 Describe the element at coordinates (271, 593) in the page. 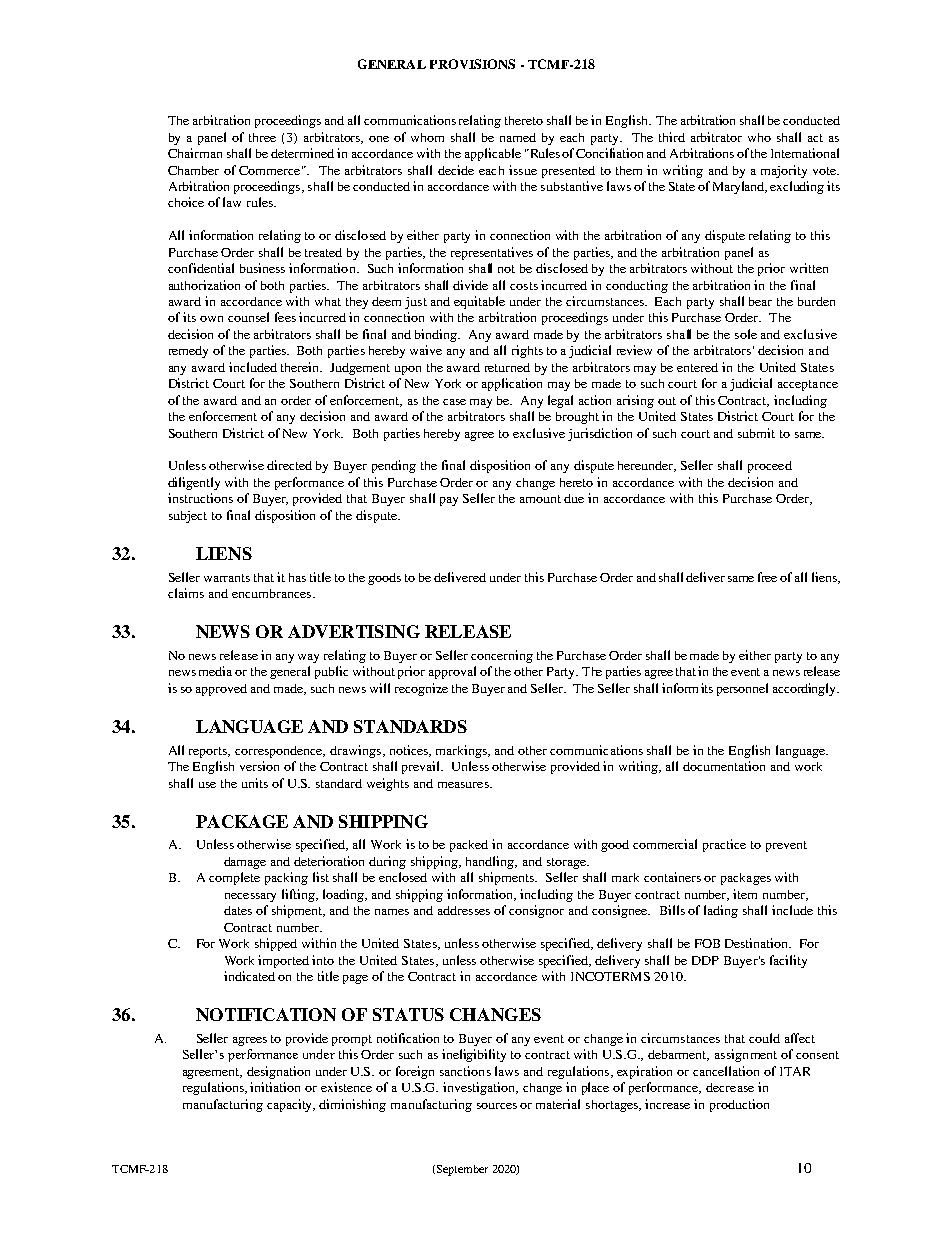

I see `encumbrances` at that location.
